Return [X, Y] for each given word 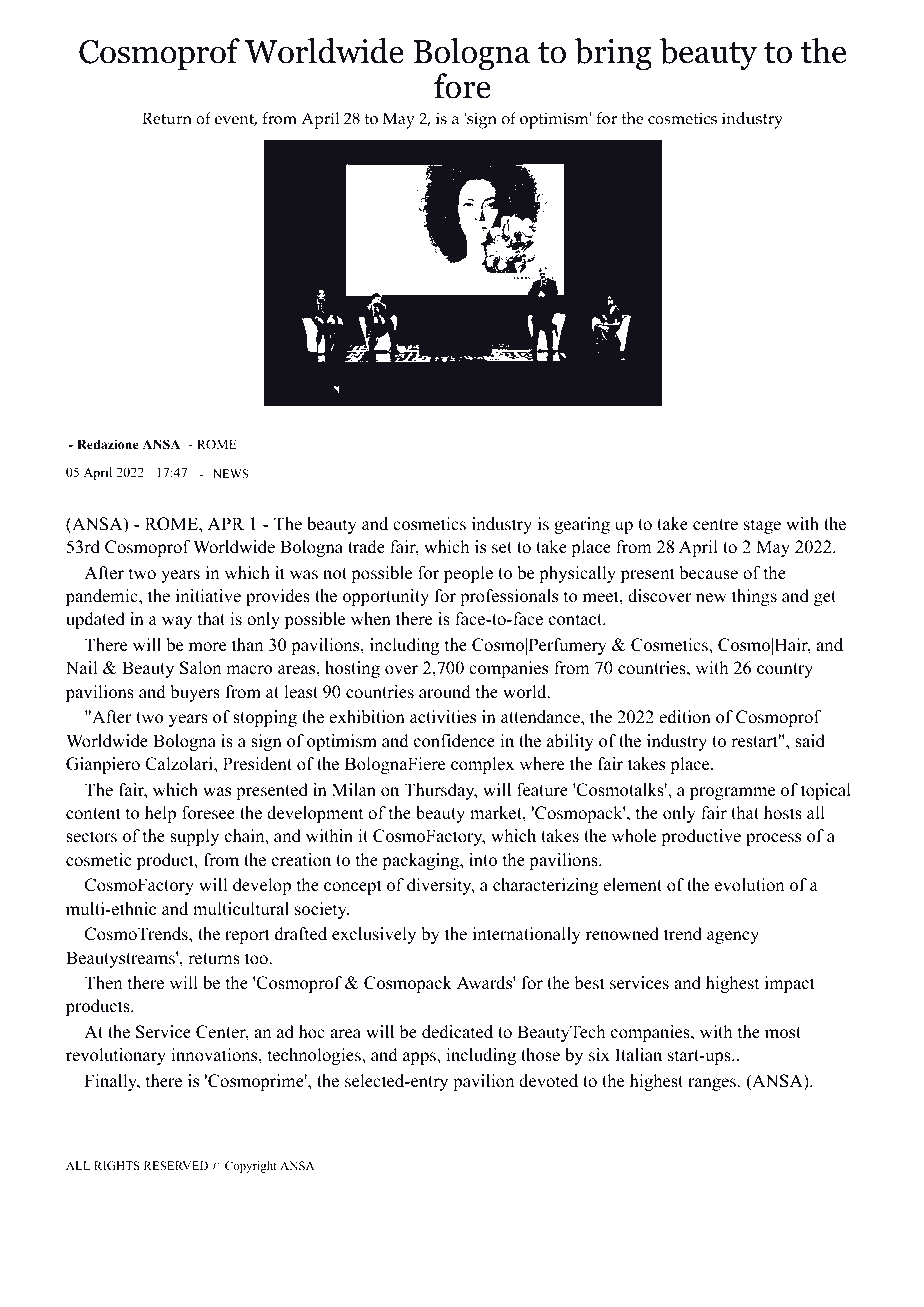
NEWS [230, 473]
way [177, 622]
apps [420, 1058]
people [468, 574]
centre [715, 525]
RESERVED [176, 1165]
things [754, 597]
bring [613, 54]
